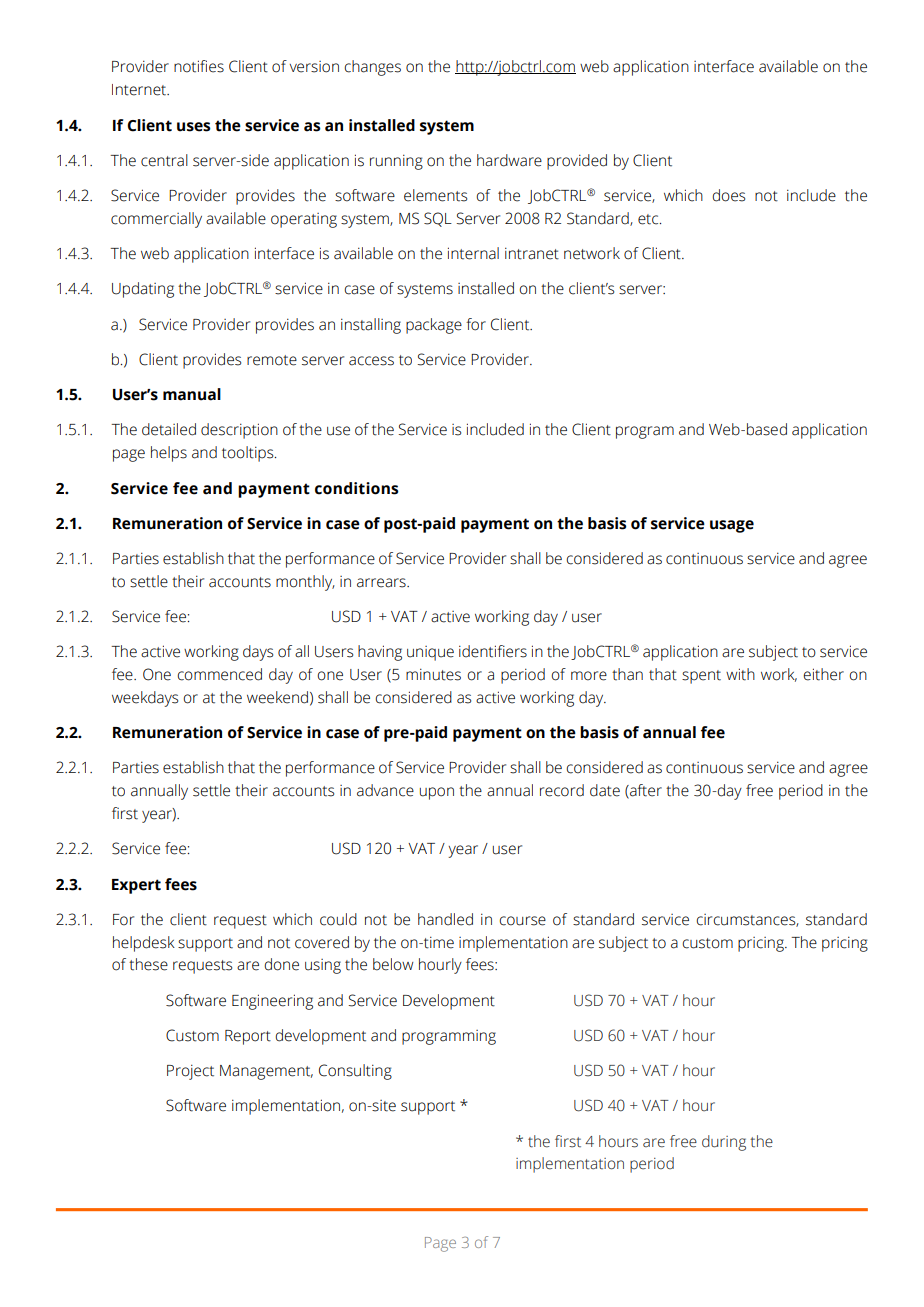 This screenshot has width=924, height=1307. I want to click on upon, so click(437, 793).
